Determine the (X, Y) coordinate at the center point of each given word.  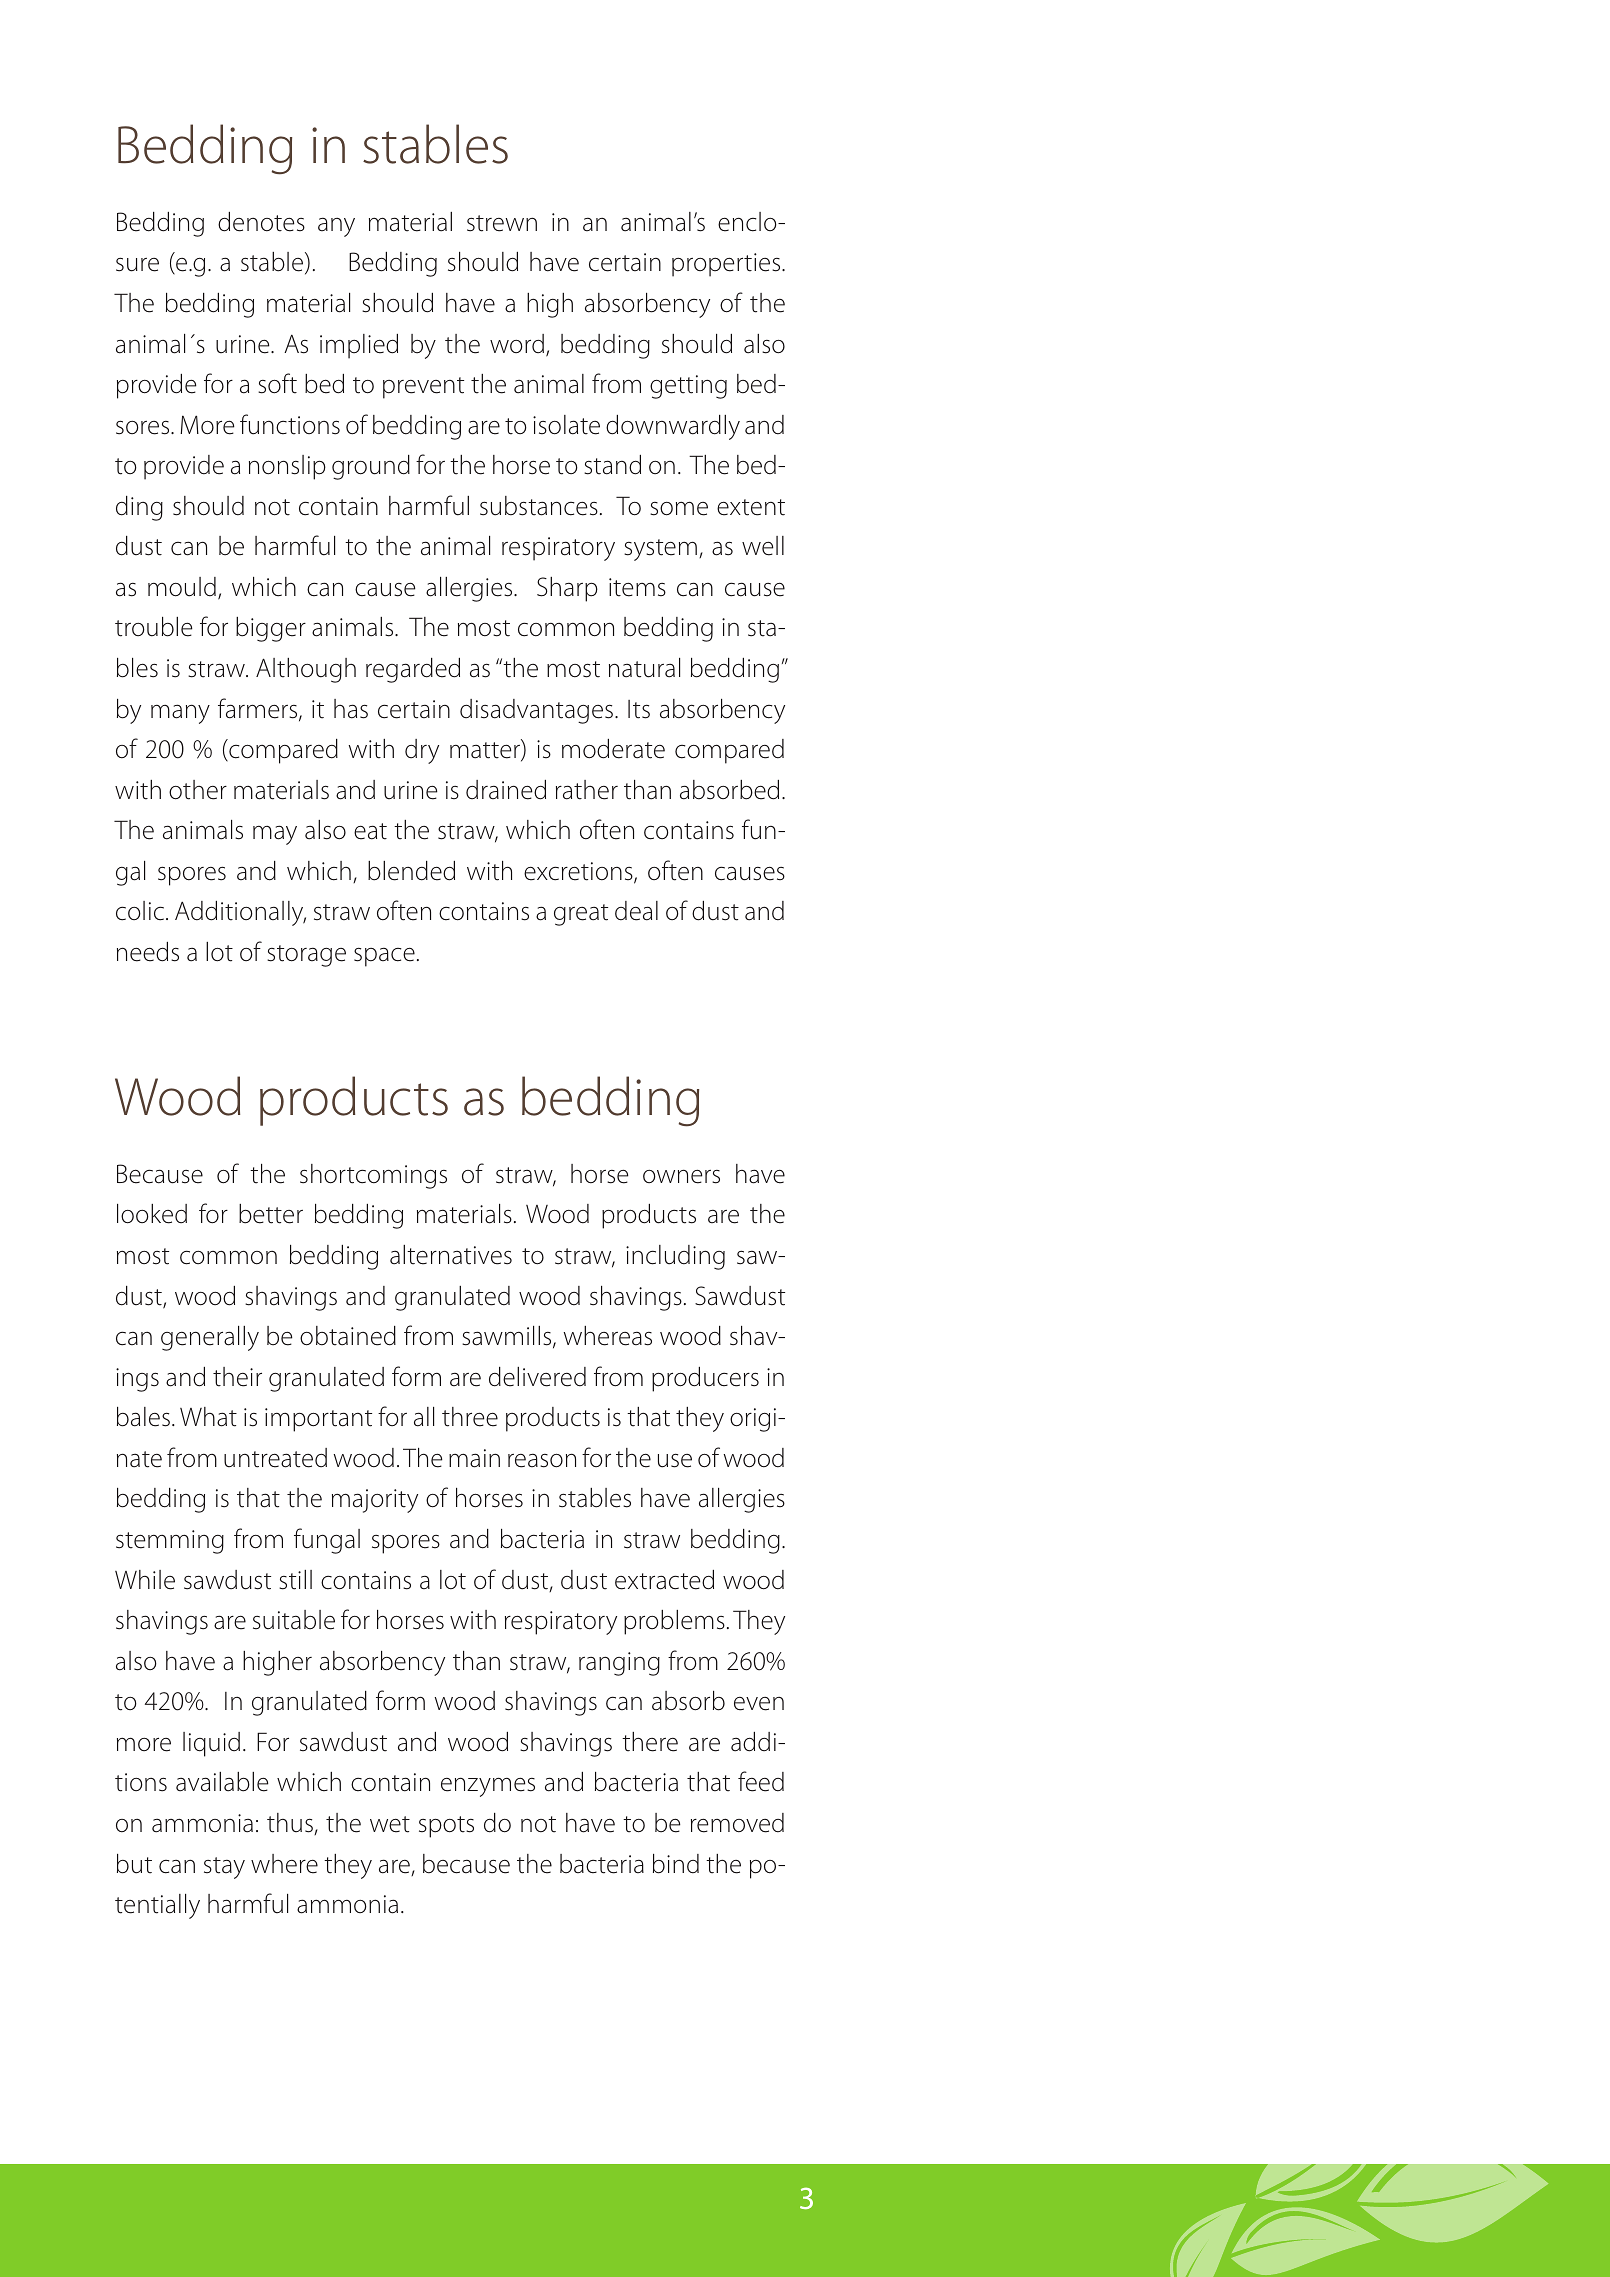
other (198, 790)
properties (727, 265)
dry (422, 751)
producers (705, 1379)
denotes (261, 222)
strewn (502, 223)
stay (224, 1868)
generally (210, 1338)
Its (639, 709)
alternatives (451, 1255)
